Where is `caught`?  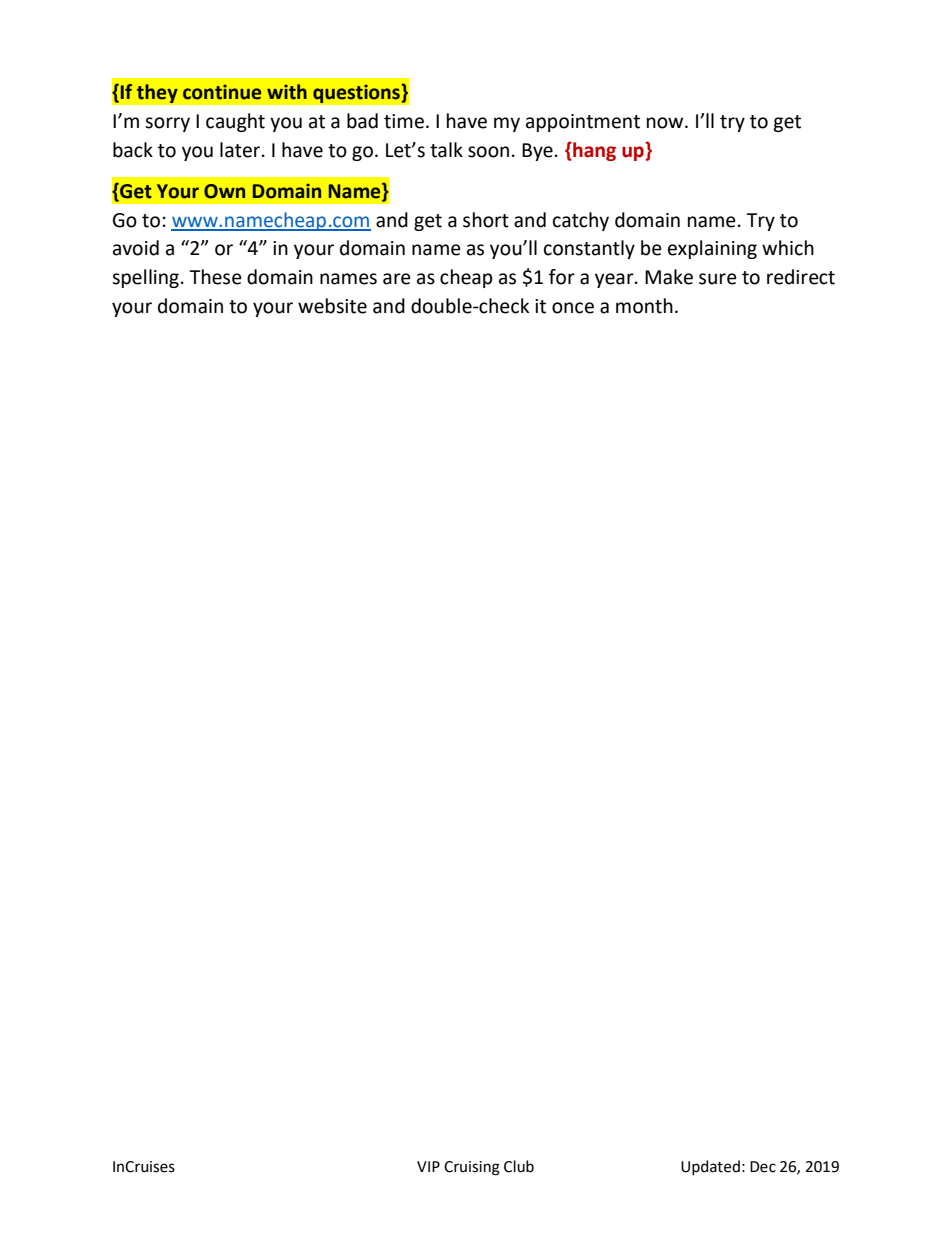
caught is located at coordinates (235, 122).
